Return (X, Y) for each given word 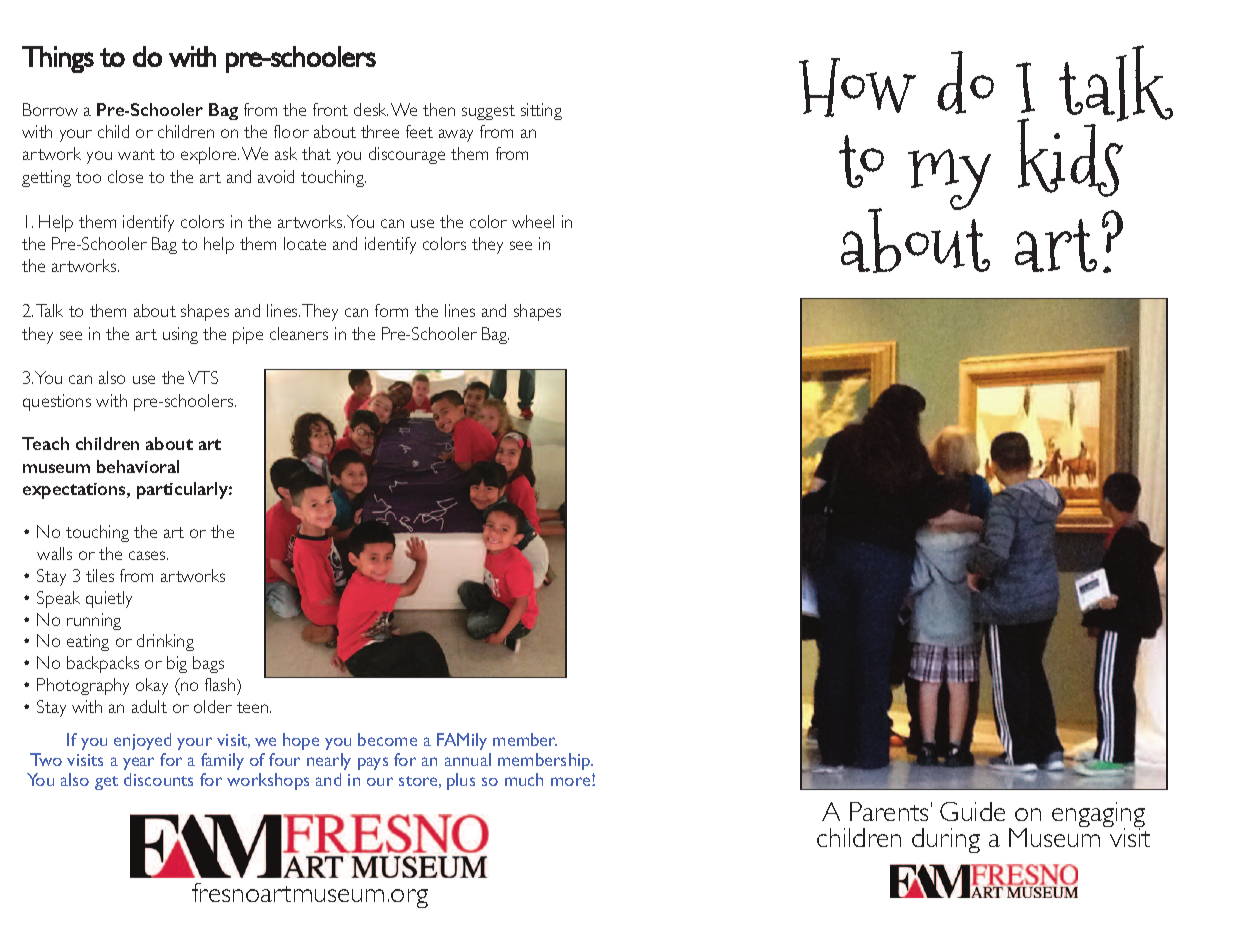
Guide (972, 811)
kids (1072, 156)
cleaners (299, 333)
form (391, 310)
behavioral (138, 466)
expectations (75, 491)
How (857, 87)
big (177, 664)
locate (305, 243)
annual (468, 759)
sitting (541, 111)
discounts (158, 779)
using (180, 335)
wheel (533, 221)
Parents (889, 811)
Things (58, 59)
